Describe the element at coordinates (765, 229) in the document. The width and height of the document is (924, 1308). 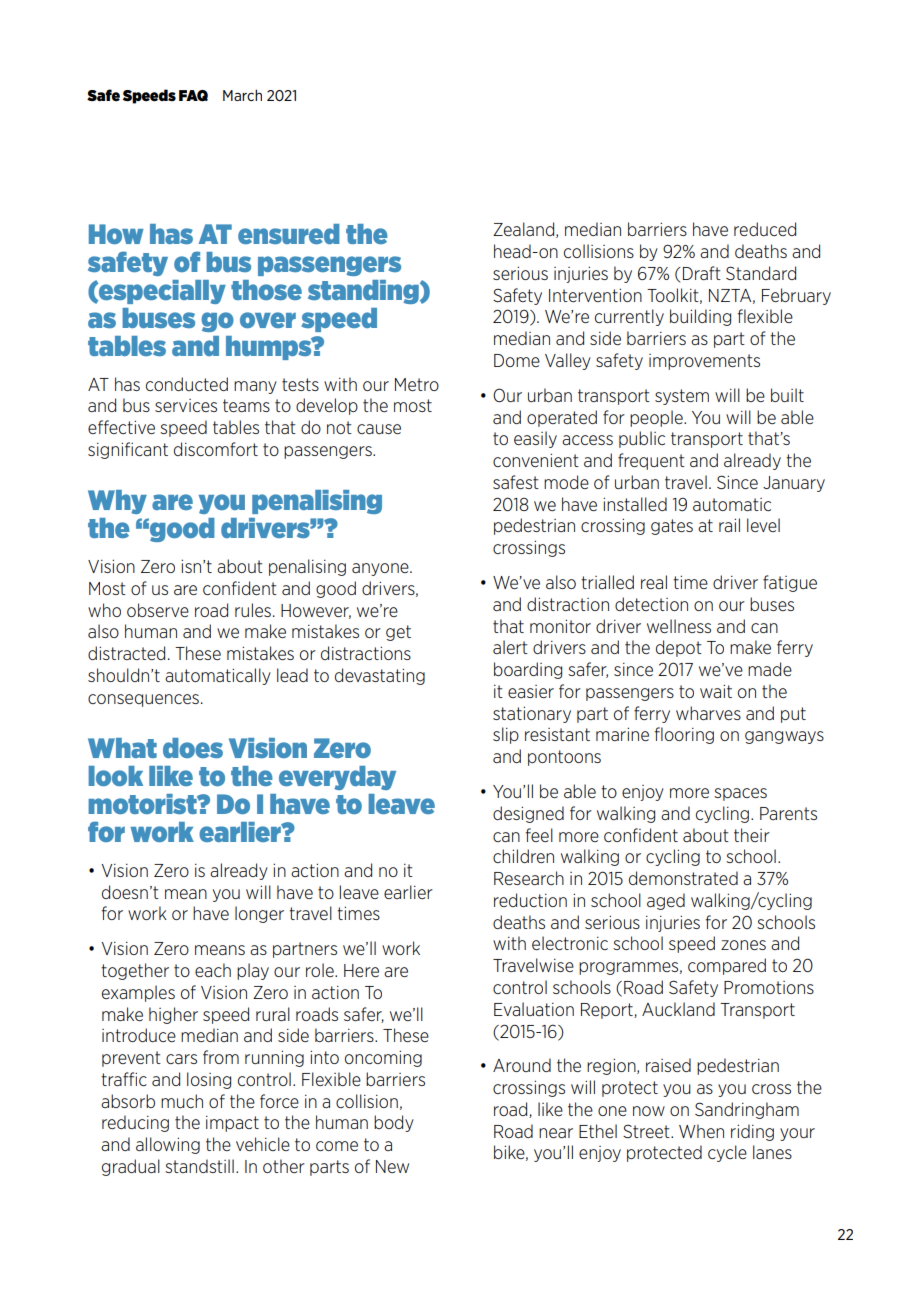
I see `reduced` at that location.
